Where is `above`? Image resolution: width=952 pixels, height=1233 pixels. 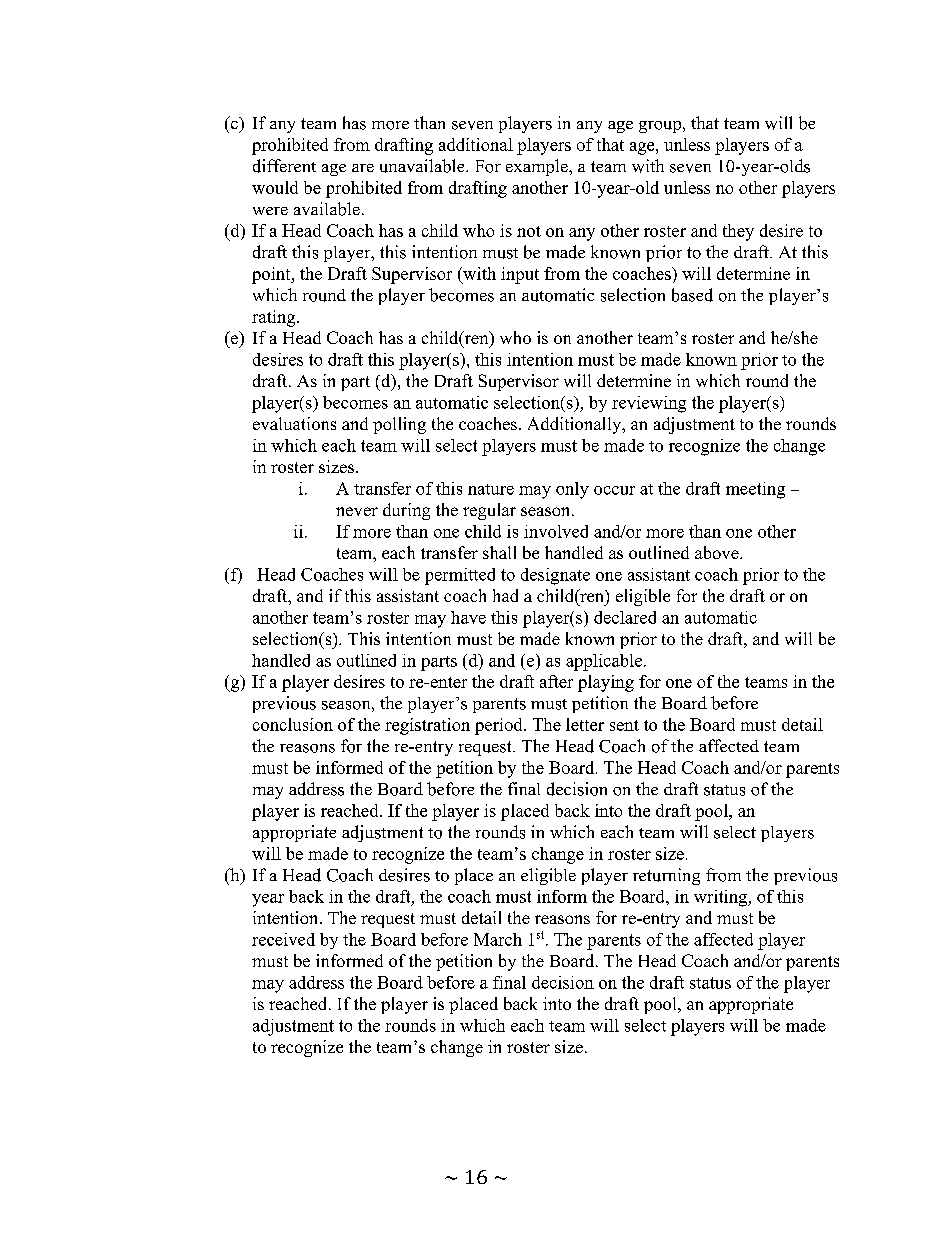 above is located at coordinates (718, 552).
